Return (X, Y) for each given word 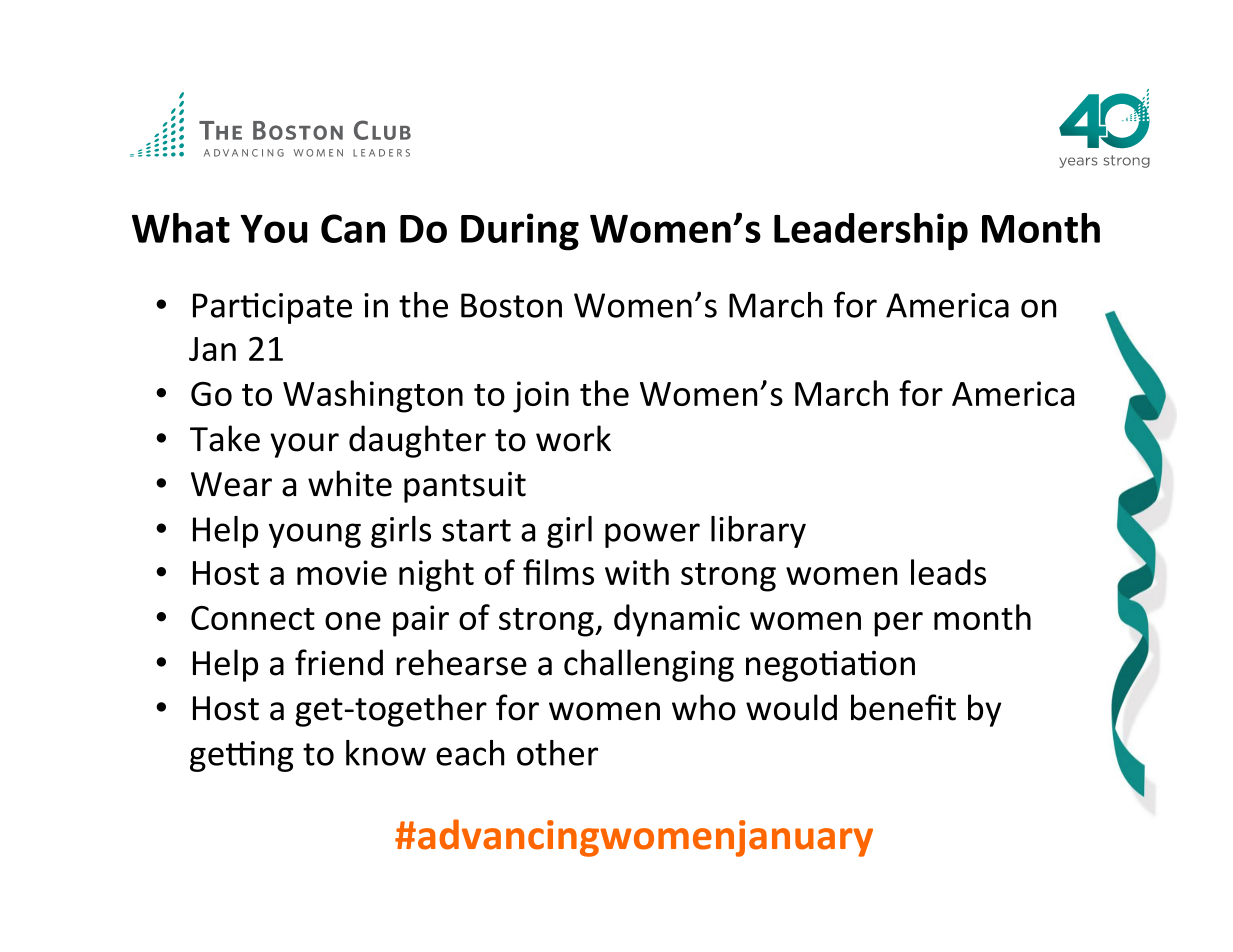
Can (353, 228)
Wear (231, 484)
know (386, 753)
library (758, 532)
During (520, 232)
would (791, 707)
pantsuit (465, 487)
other (557, 753)
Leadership (871, 232)
